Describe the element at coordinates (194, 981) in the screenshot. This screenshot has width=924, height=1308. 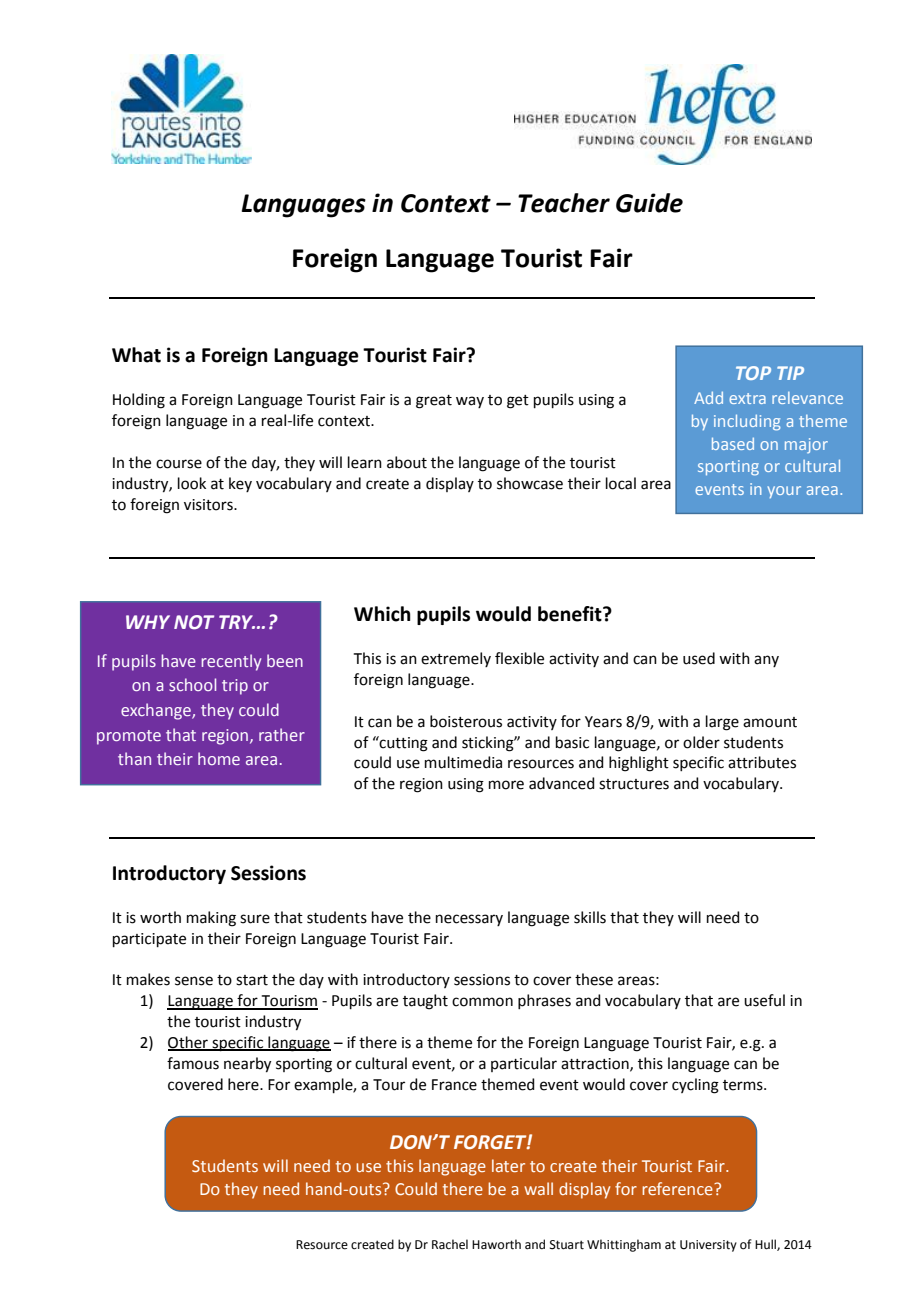
I see `sense` at that location.
